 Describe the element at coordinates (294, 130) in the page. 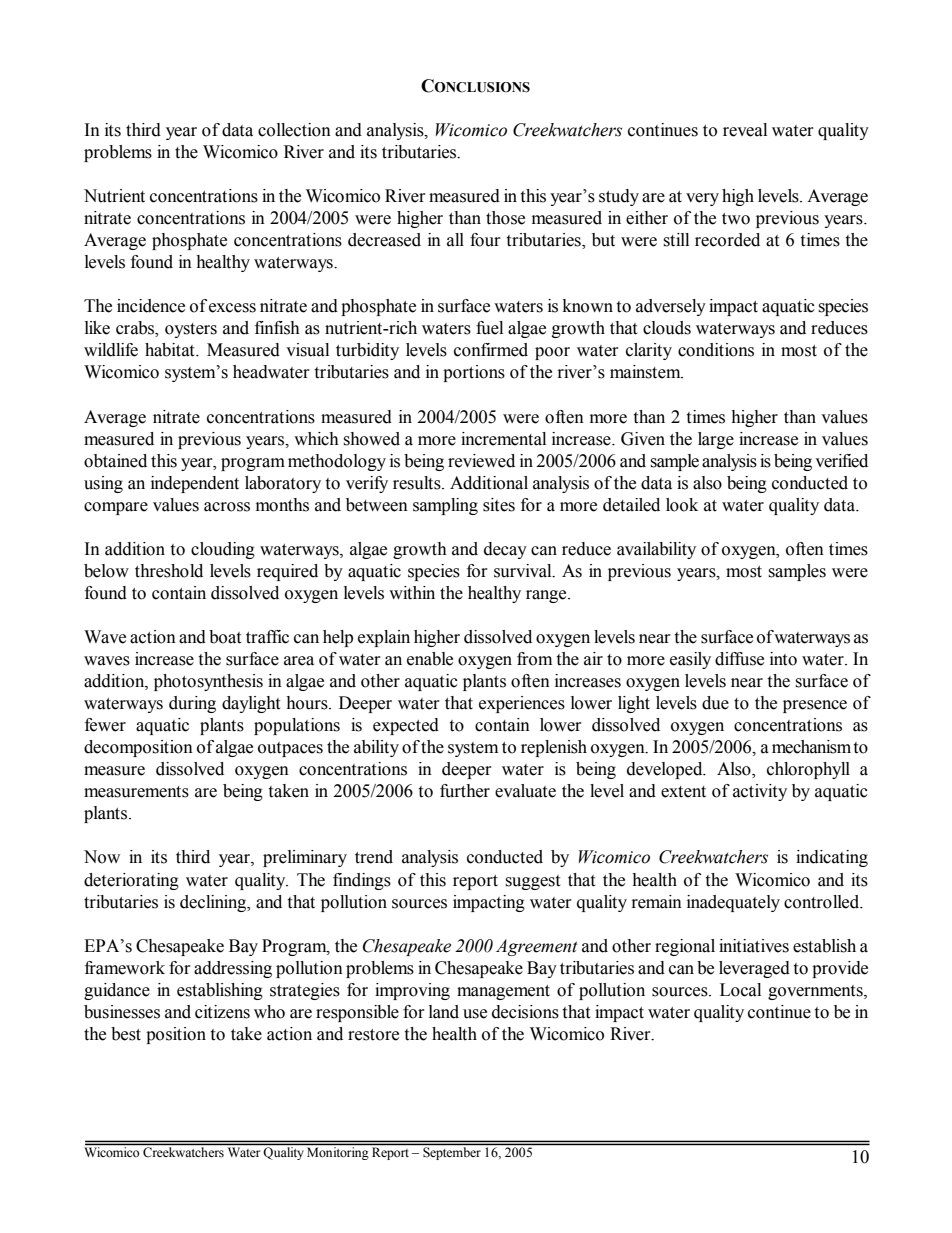

I see `collection` at that location.
